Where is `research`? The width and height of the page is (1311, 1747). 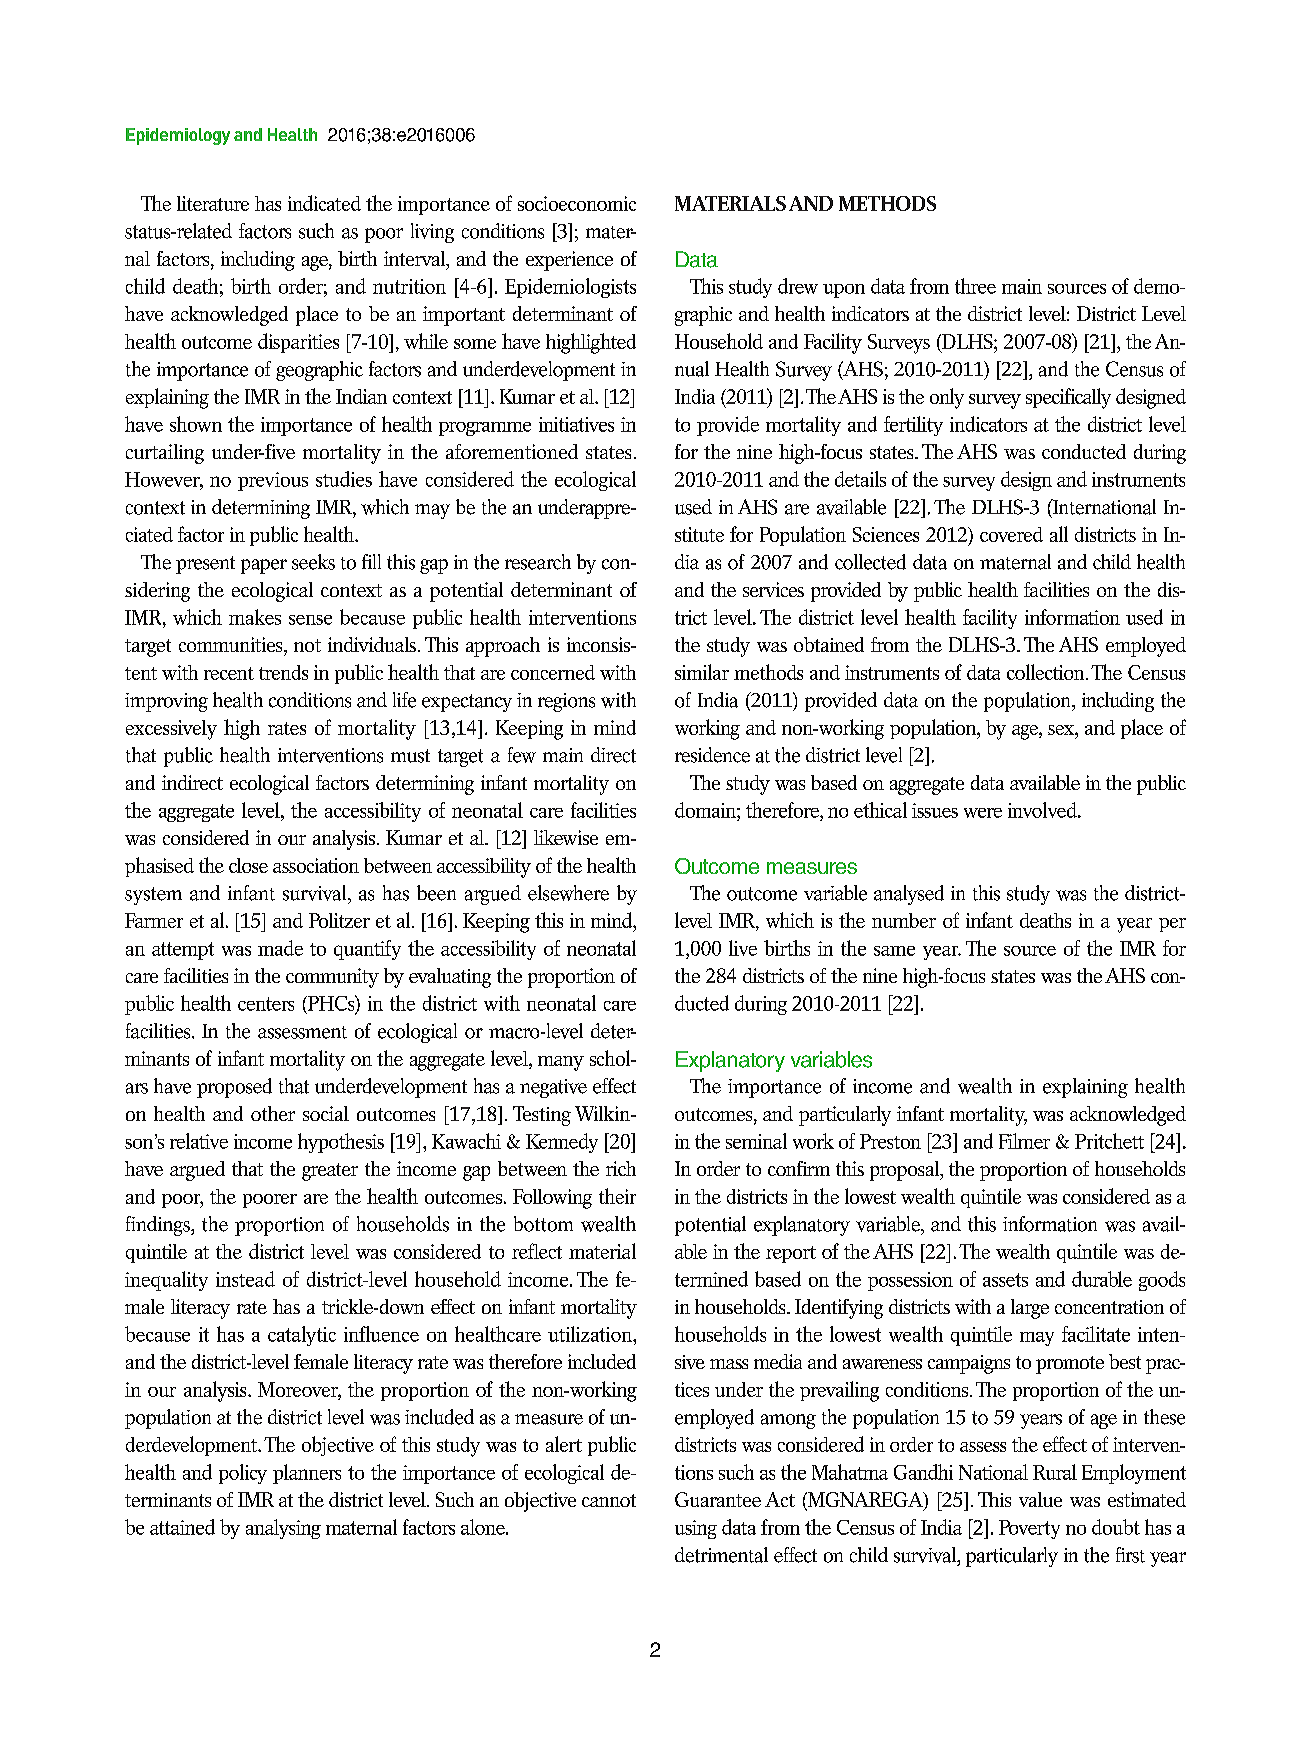 research is located at coordinates (538, 562).
